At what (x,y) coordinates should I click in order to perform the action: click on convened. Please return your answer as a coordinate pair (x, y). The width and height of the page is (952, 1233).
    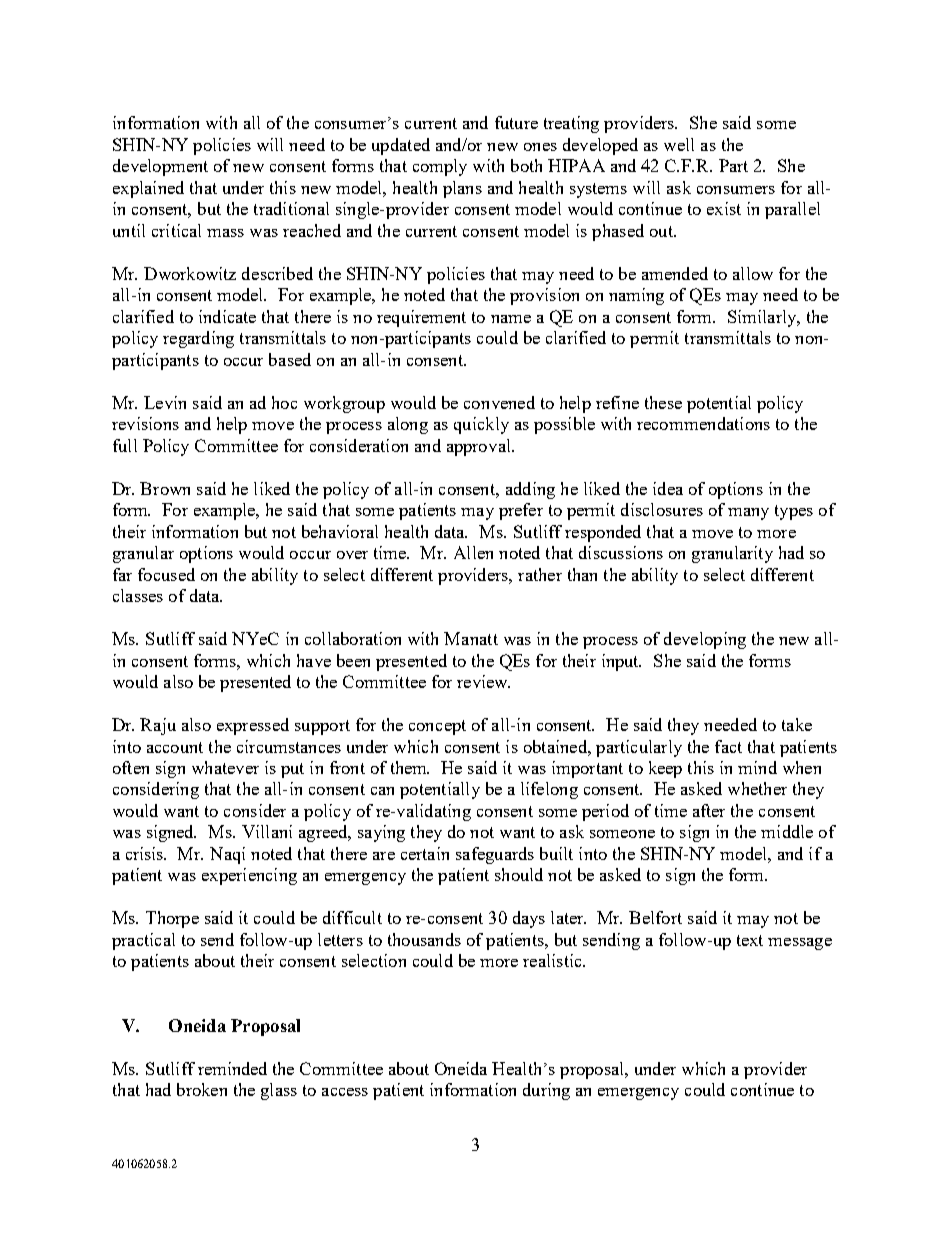
    Looking at the image, I should click on (499, 402).
